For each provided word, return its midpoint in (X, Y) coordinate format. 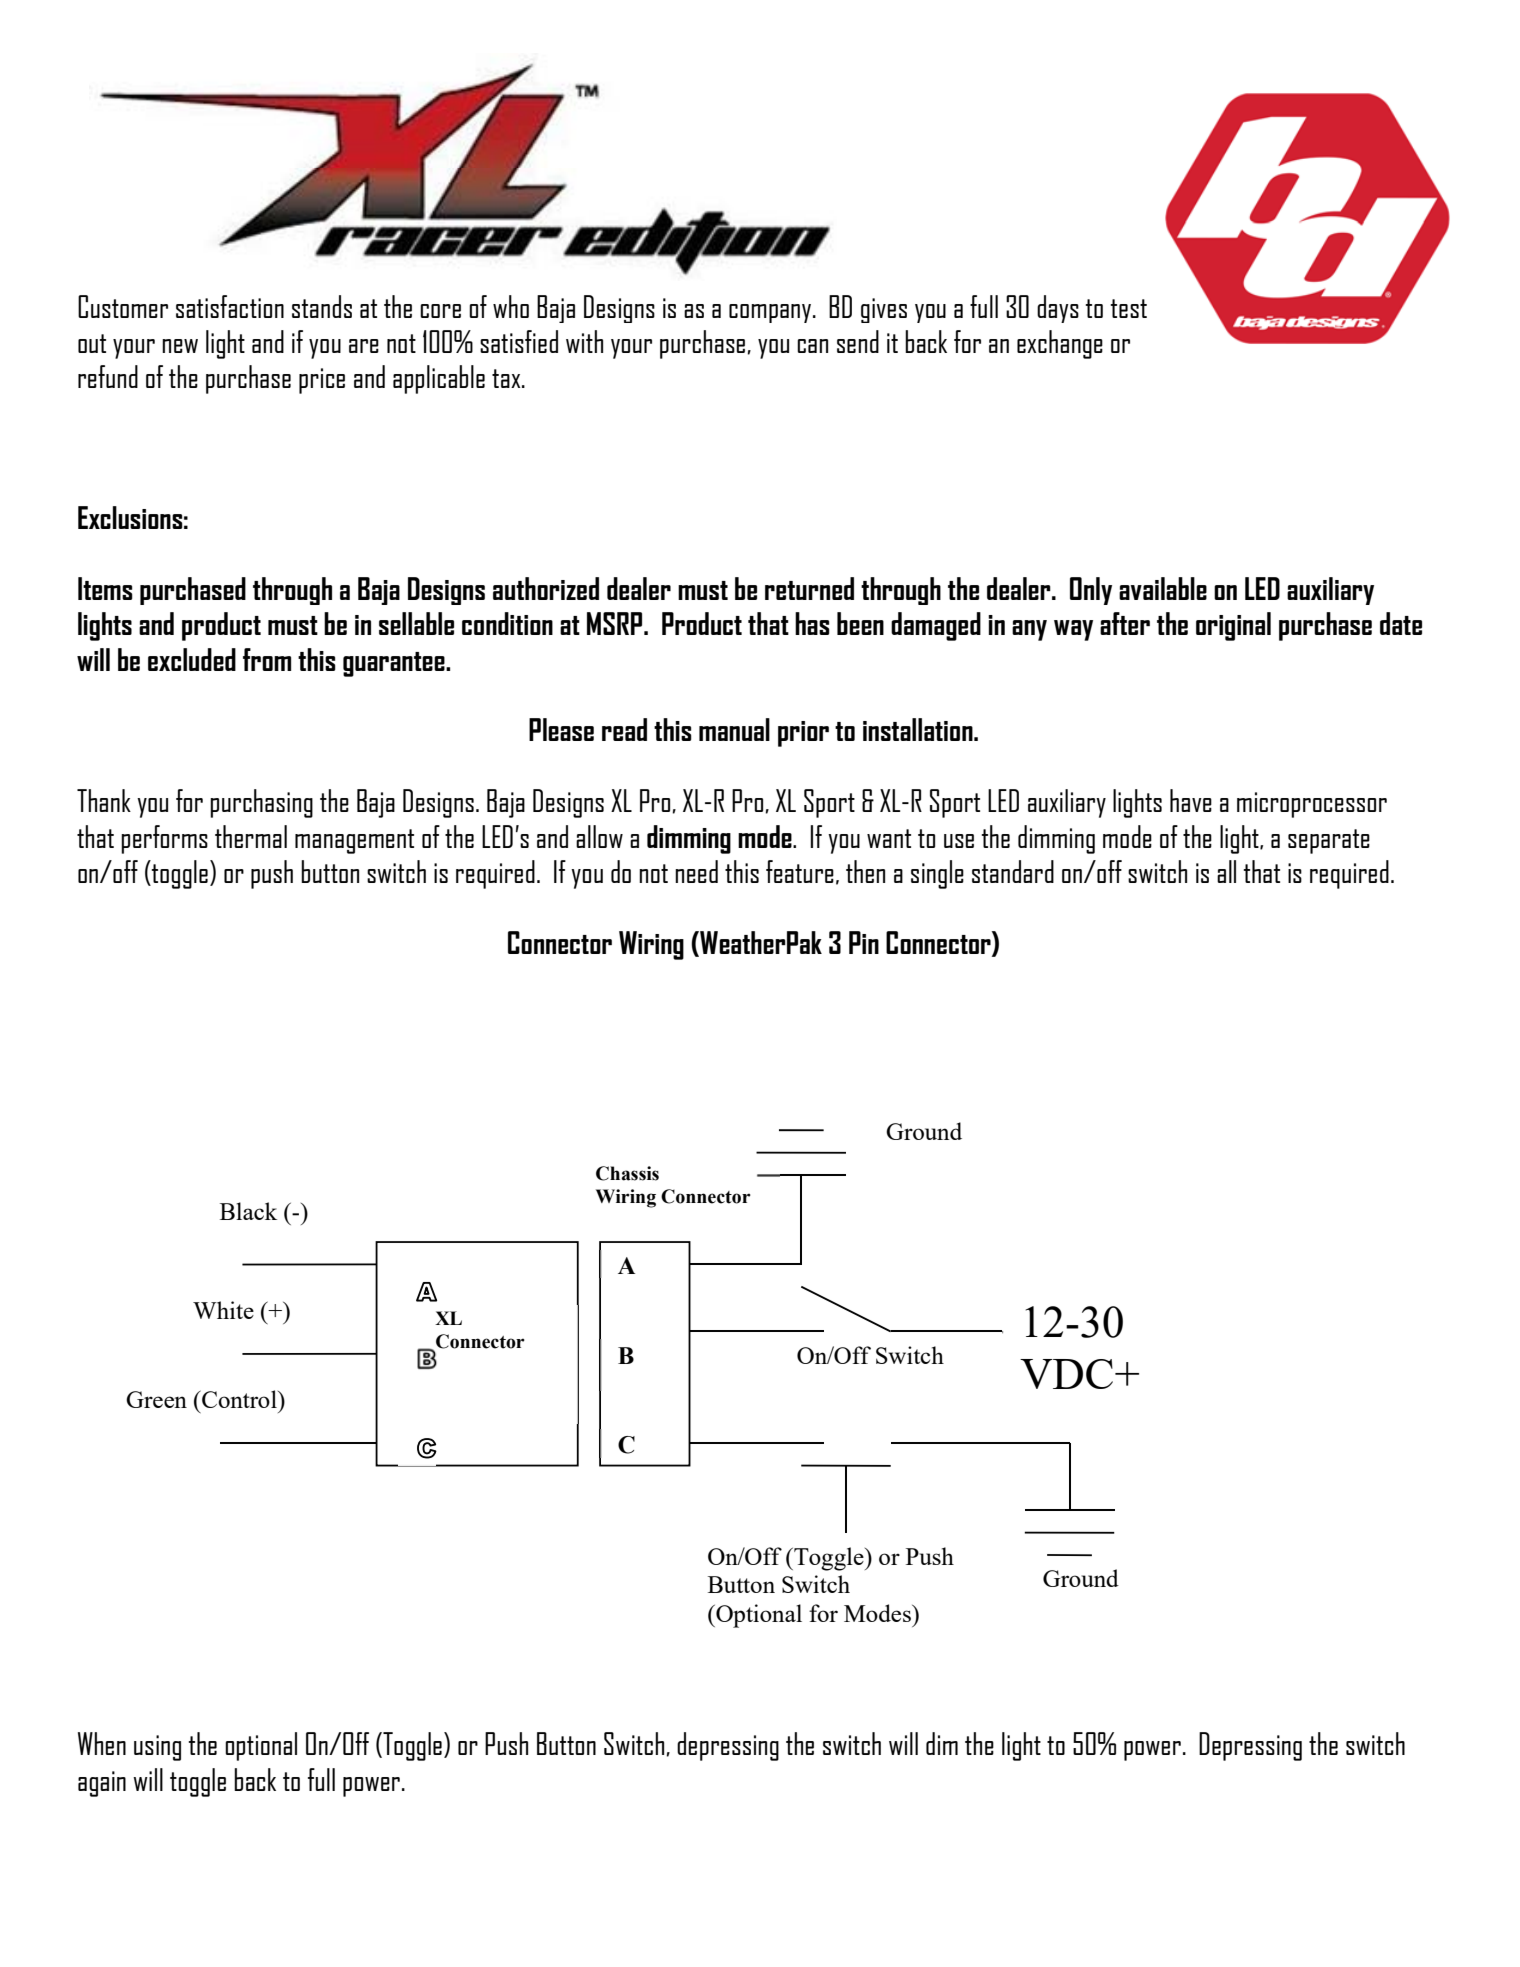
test (1129, 308)
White (223, 1310)
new (180, 346)
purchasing (261, 803)
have (1191, 800)
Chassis (627, 1173)
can (812, 346)
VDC (1068, 1374)
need (696, 871)
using (157, 1748)
